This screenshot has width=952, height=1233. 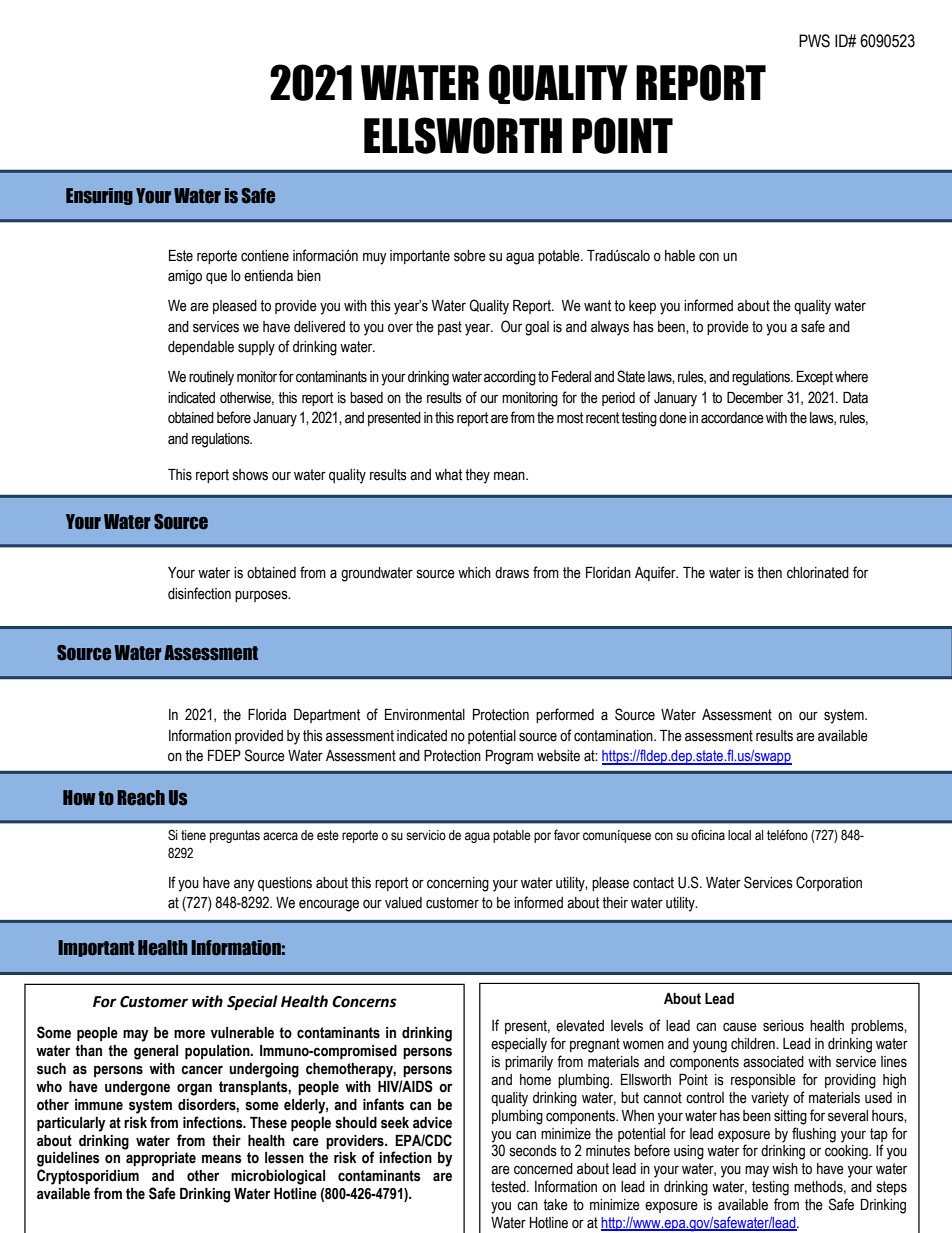 What do you see at coordinates (211, 378) in the screenshot?
I see `routinely` at bounding box center [211, 378].
